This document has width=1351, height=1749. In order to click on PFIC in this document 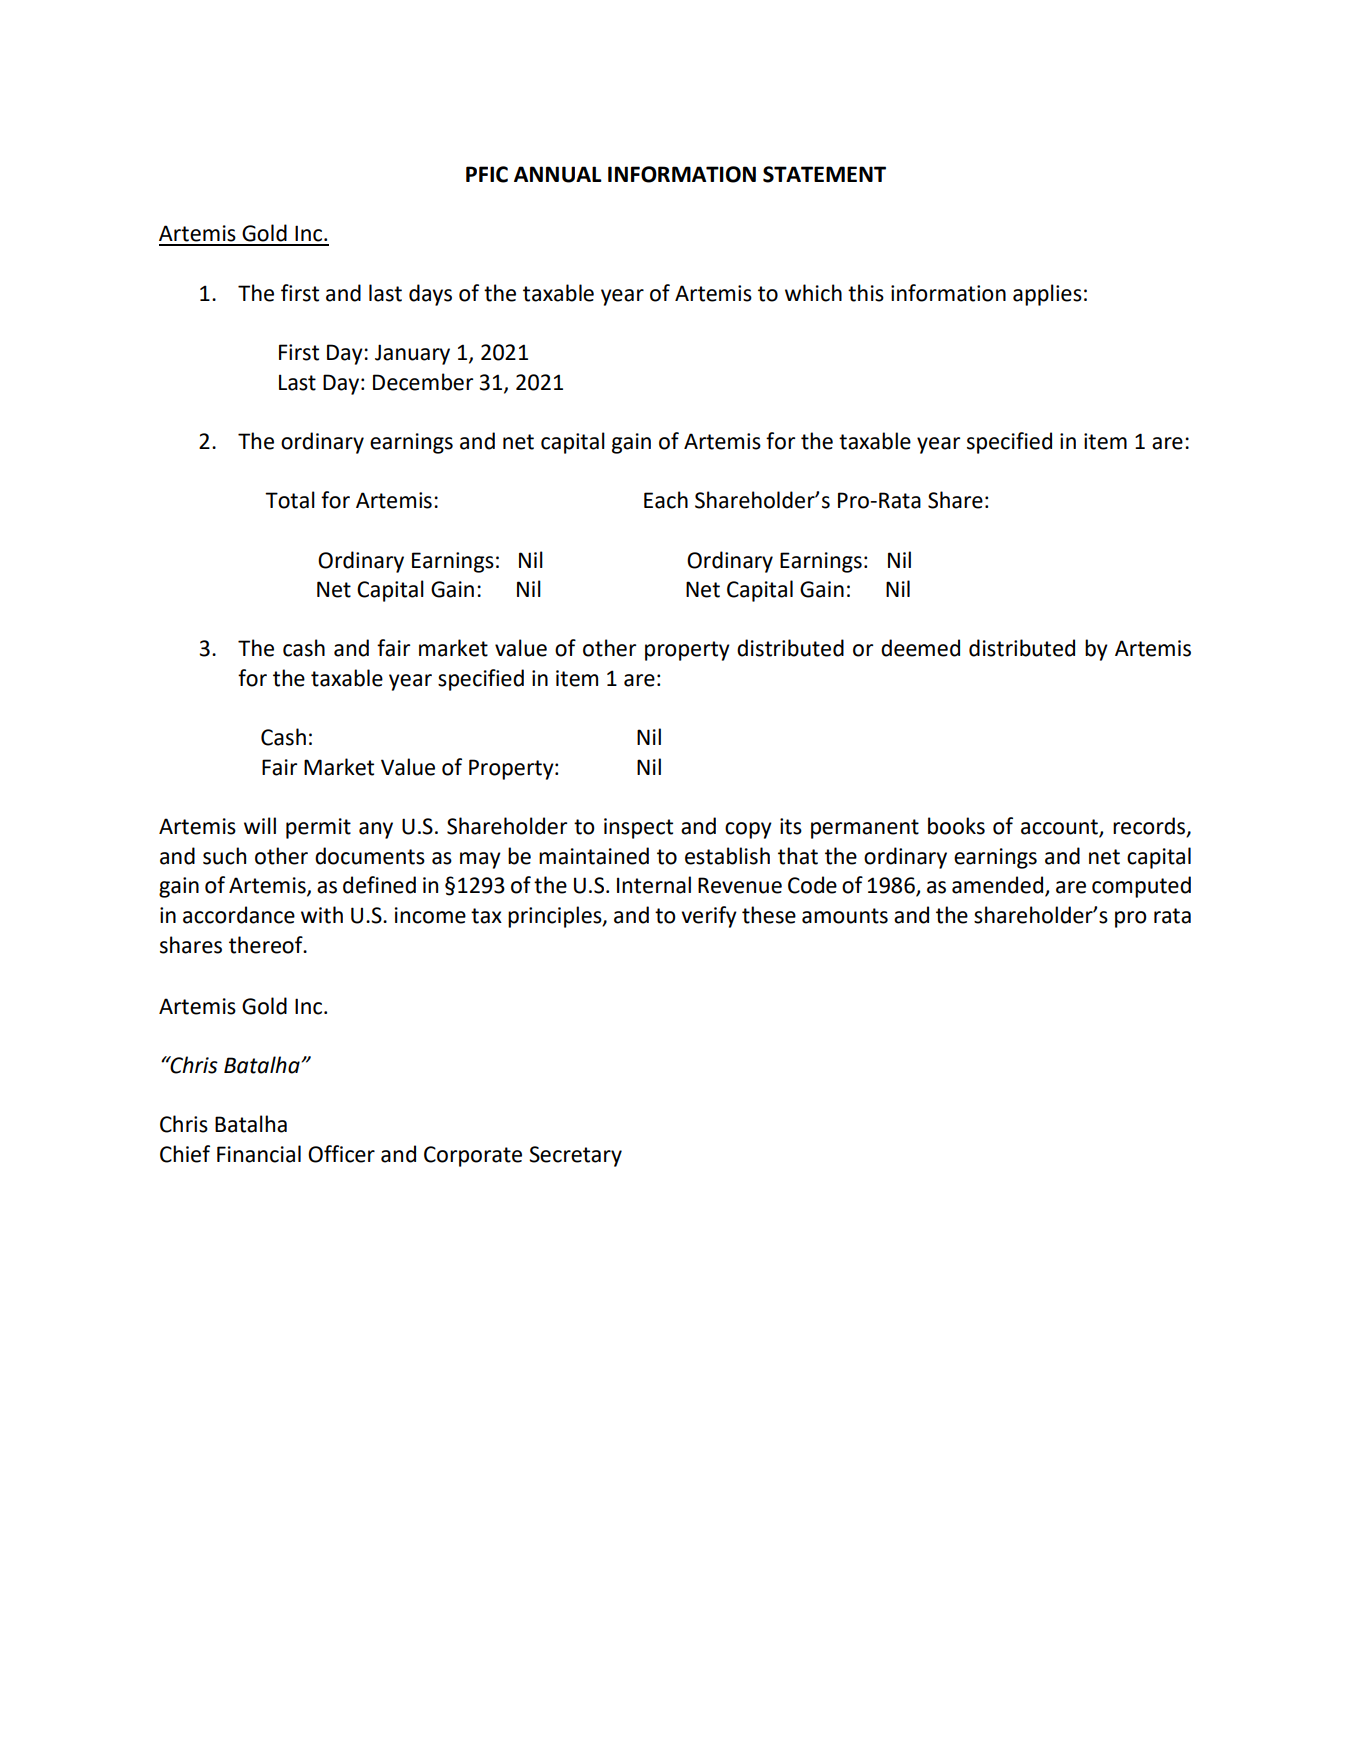, I will do `click(487, 174)`.
